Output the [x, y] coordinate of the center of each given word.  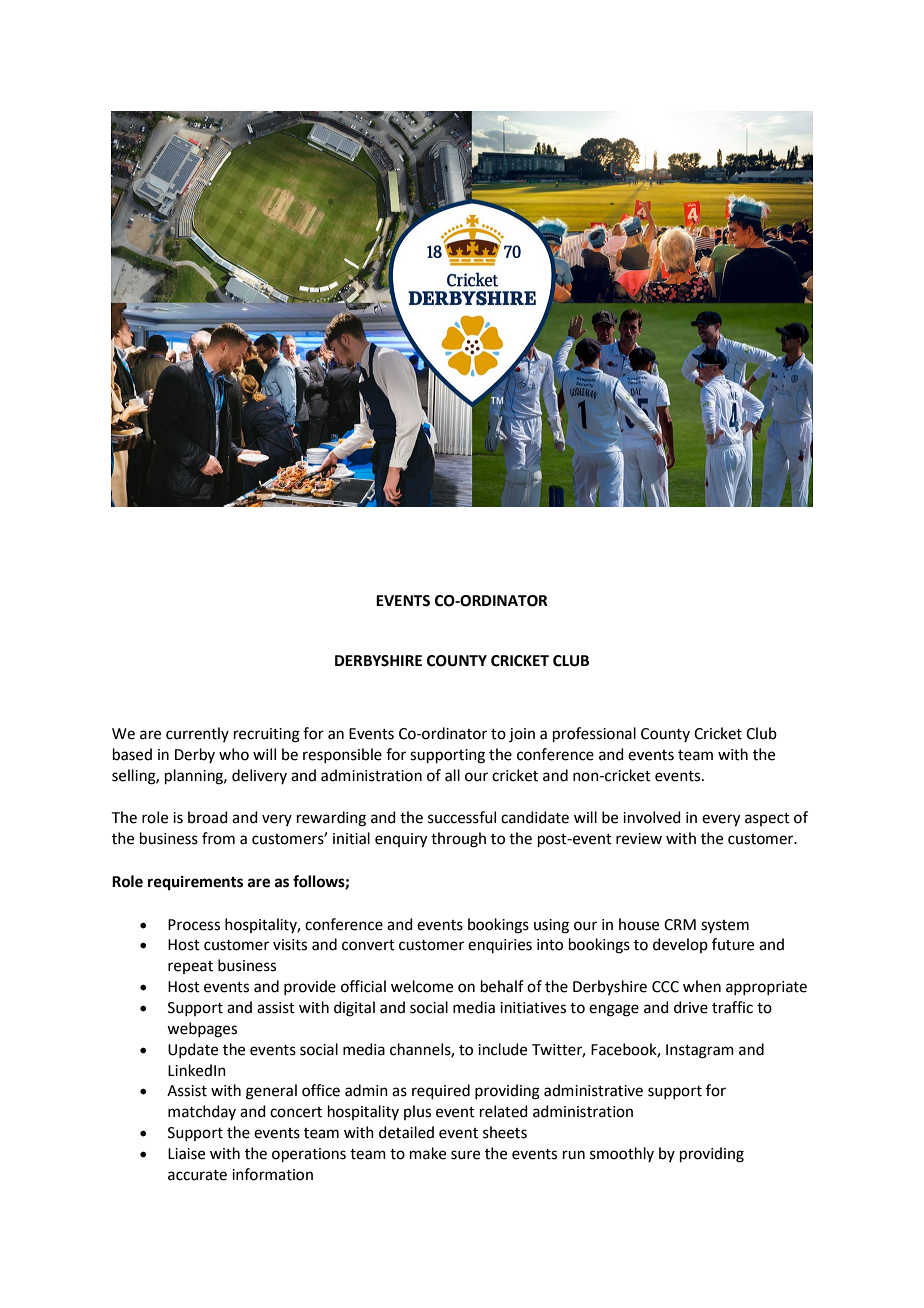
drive [691, 1007]
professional [594, 734]
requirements [195, 883]
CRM [680, 925]
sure [465, 1155]
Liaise [186, 1154]
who [234, 754]
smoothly [622, 1154]
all [452, 775]
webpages [202, 1030]
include [502, 1049]
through [458, 840]
